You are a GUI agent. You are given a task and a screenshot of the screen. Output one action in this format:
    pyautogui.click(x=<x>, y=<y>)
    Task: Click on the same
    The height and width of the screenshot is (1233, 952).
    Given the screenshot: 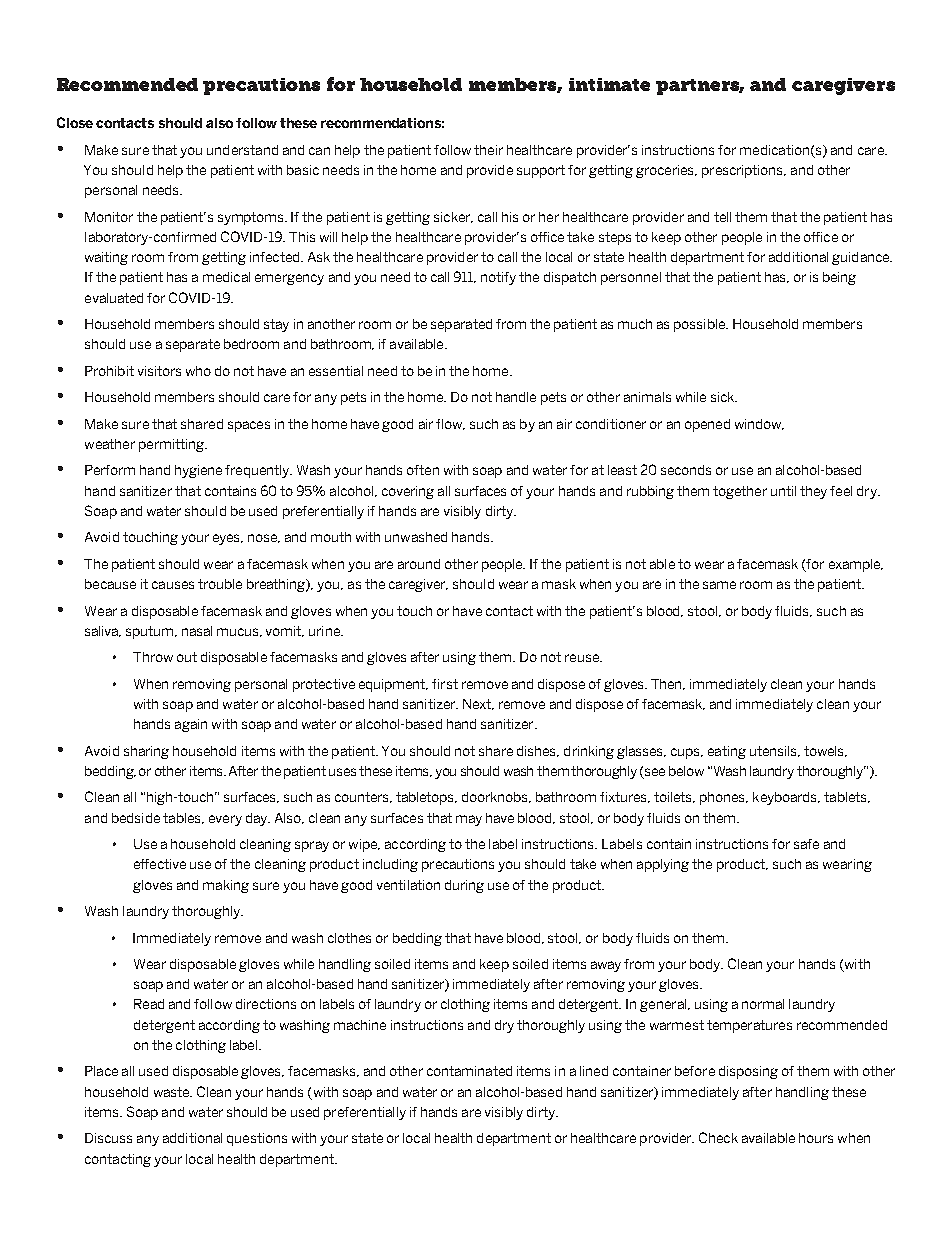 What is the action you would take?
    pyautogui.click(x=719, y=585)
